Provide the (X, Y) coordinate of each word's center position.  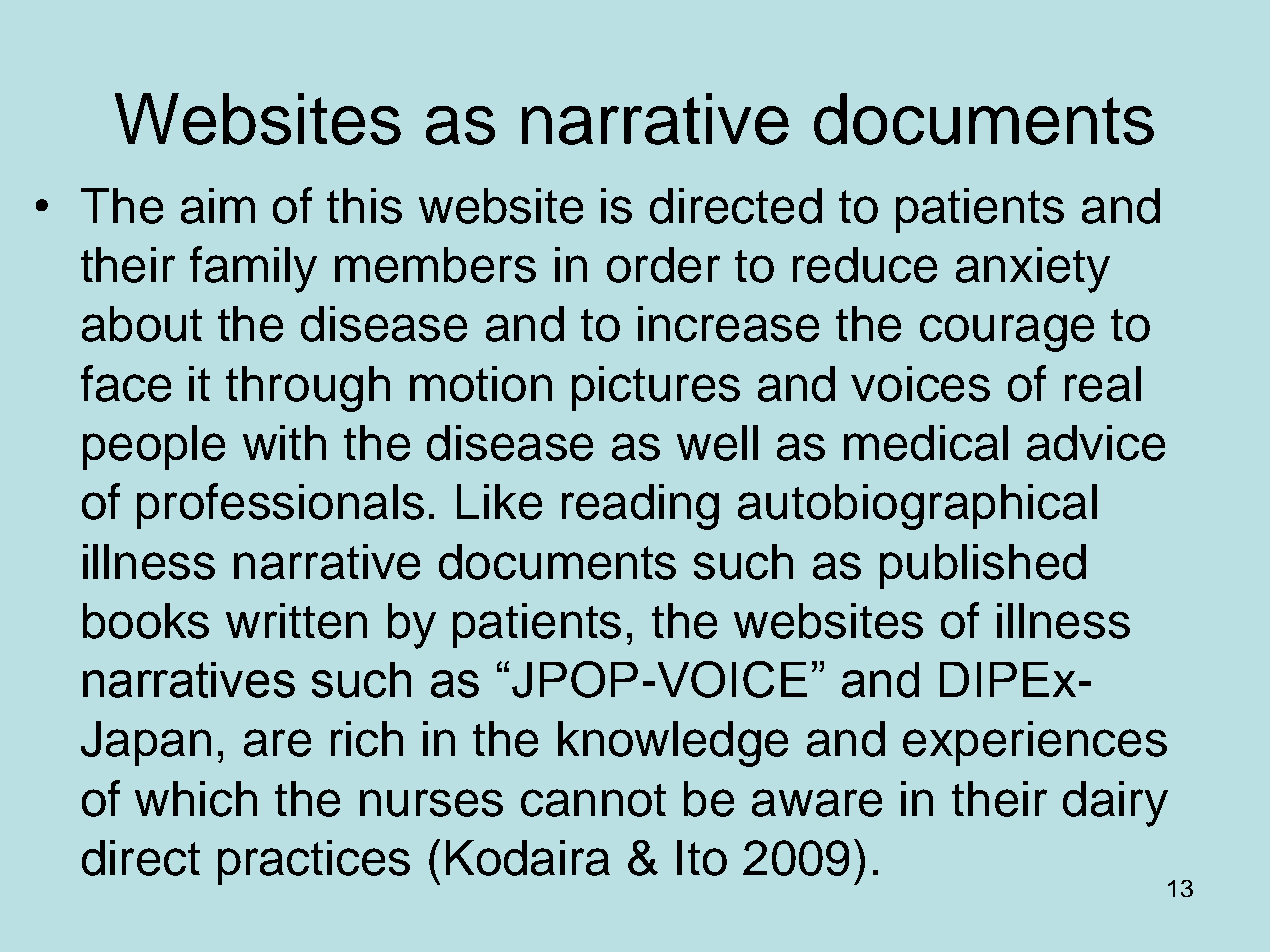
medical (926, 443)
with (284, 442)
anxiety (1033, 270)
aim (218, 206)
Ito (702, 858)
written (296, 621)
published (983, 566)
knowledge (673, 744)
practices (314, 862)
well (717, 443)
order (663, 265)
